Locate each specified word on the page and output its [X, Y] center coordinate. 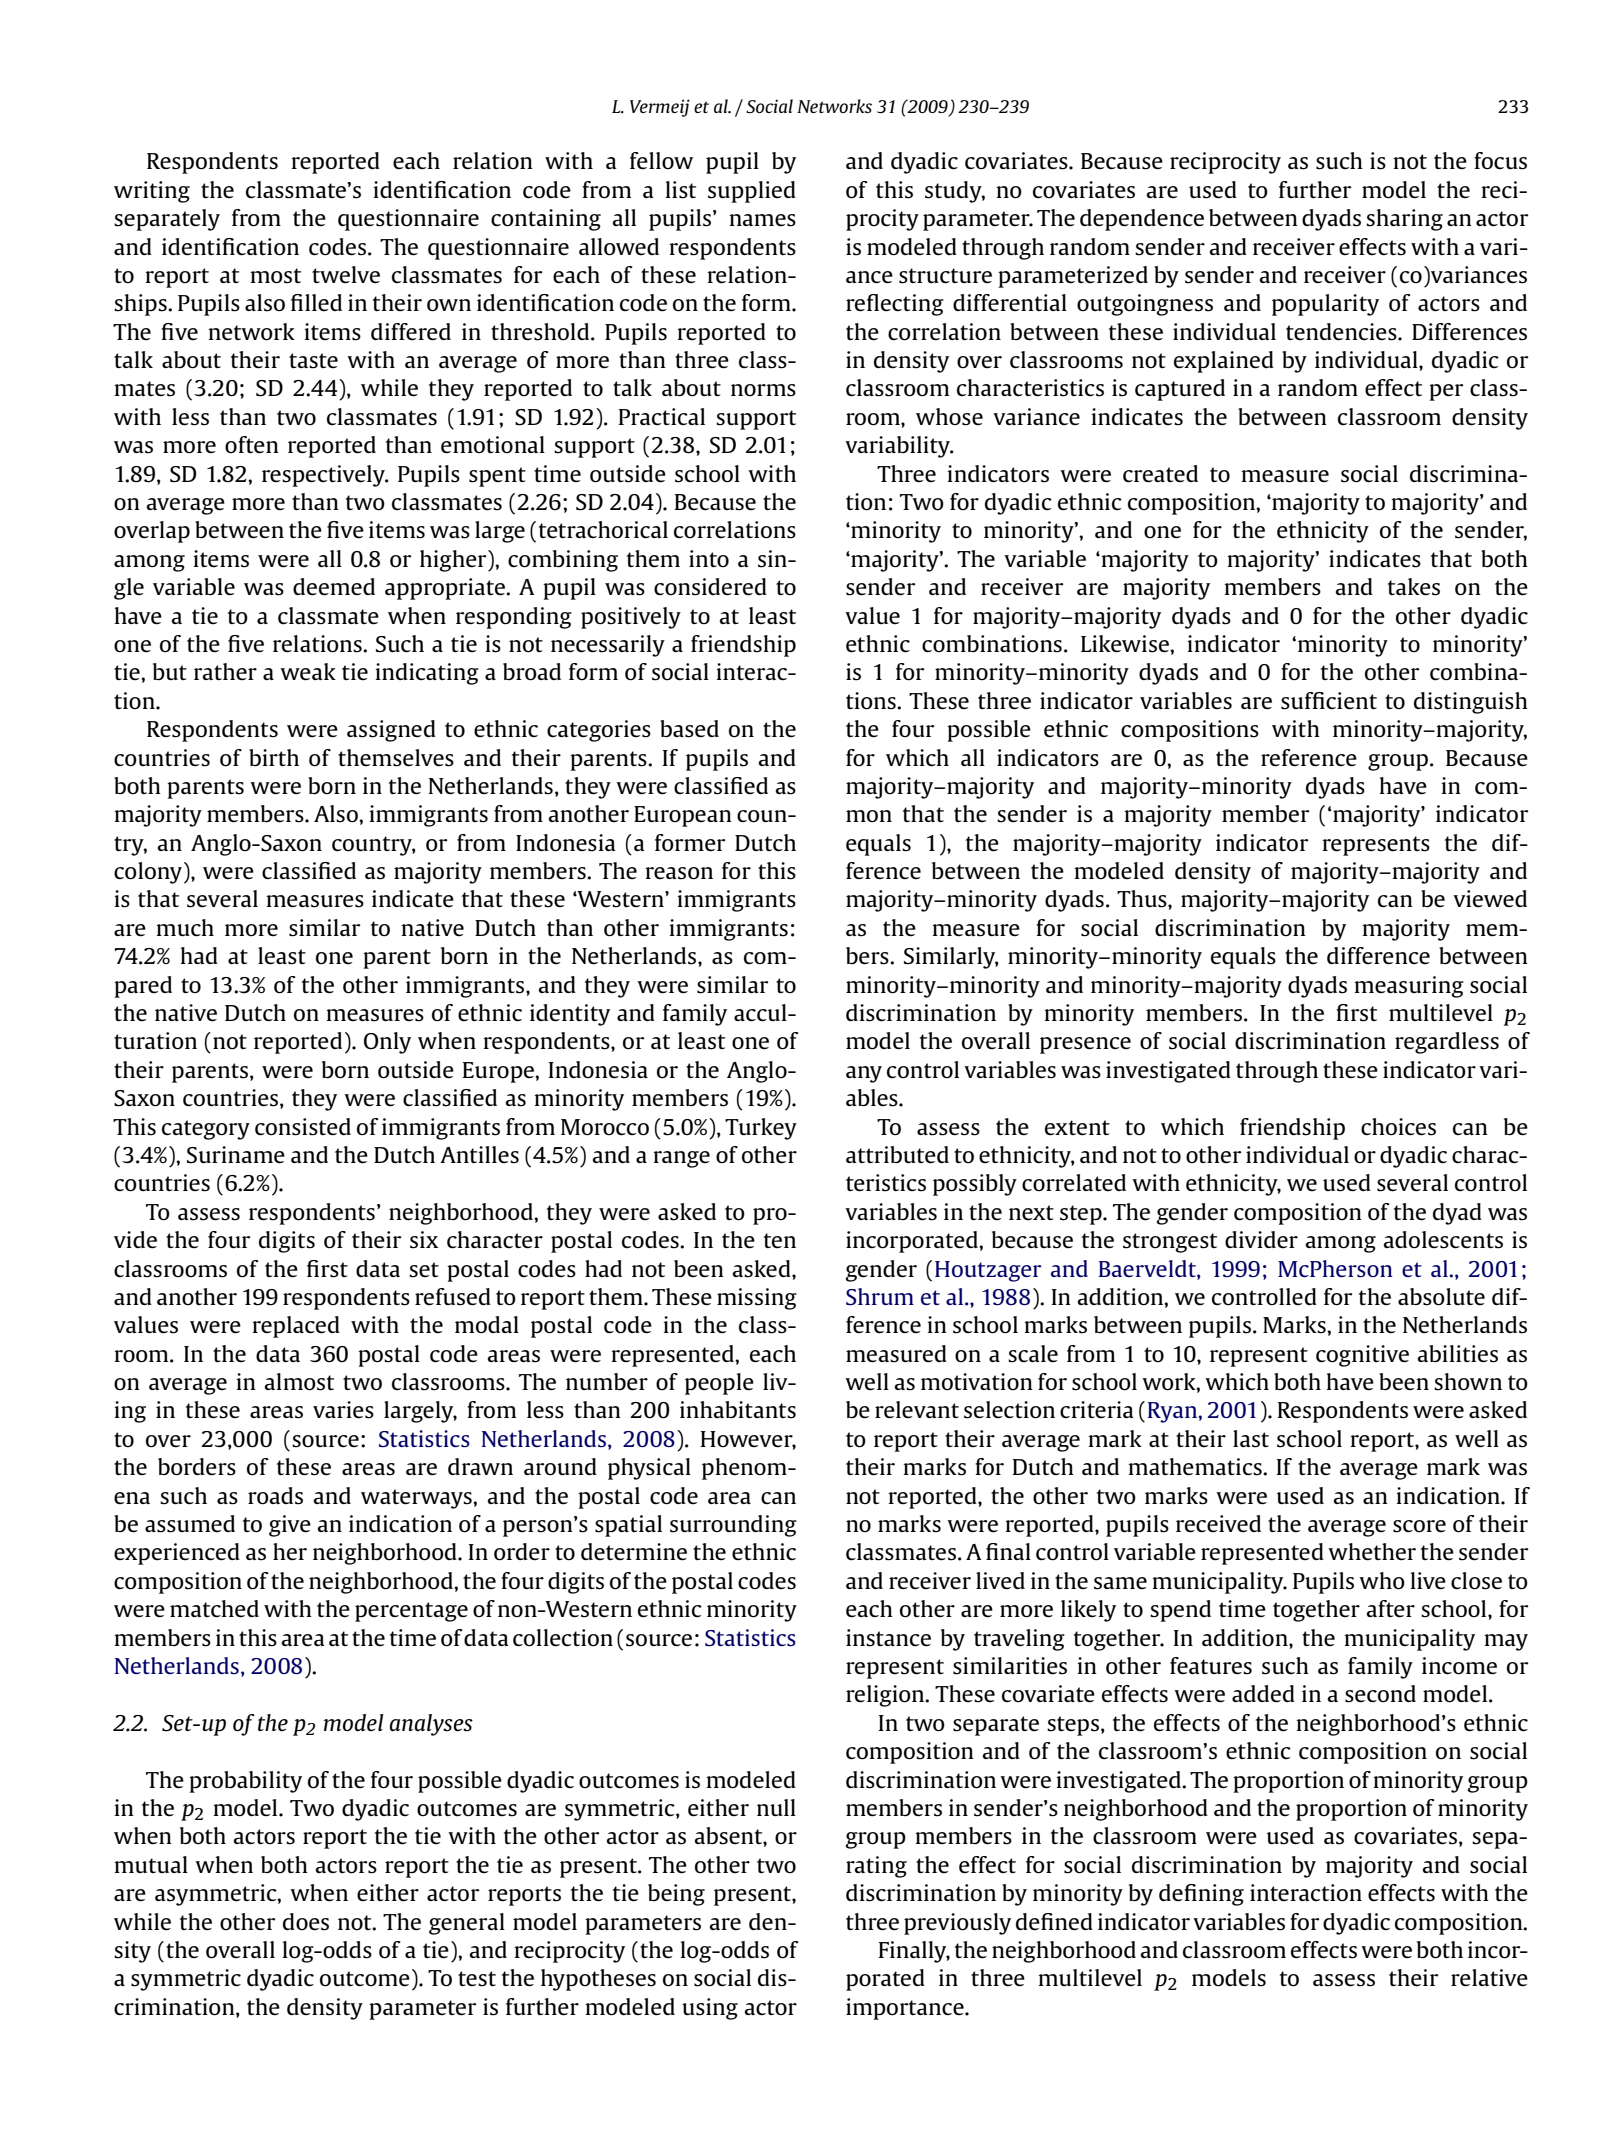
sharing [1404, 220]
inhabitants [738, 1410]
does [306, 1922]
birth [274, 758]
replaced [296, 1327]
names [763, 220]
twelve [346, 275]
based [689, 729]
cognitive [1362, 1356]
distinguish [1471, 703]
